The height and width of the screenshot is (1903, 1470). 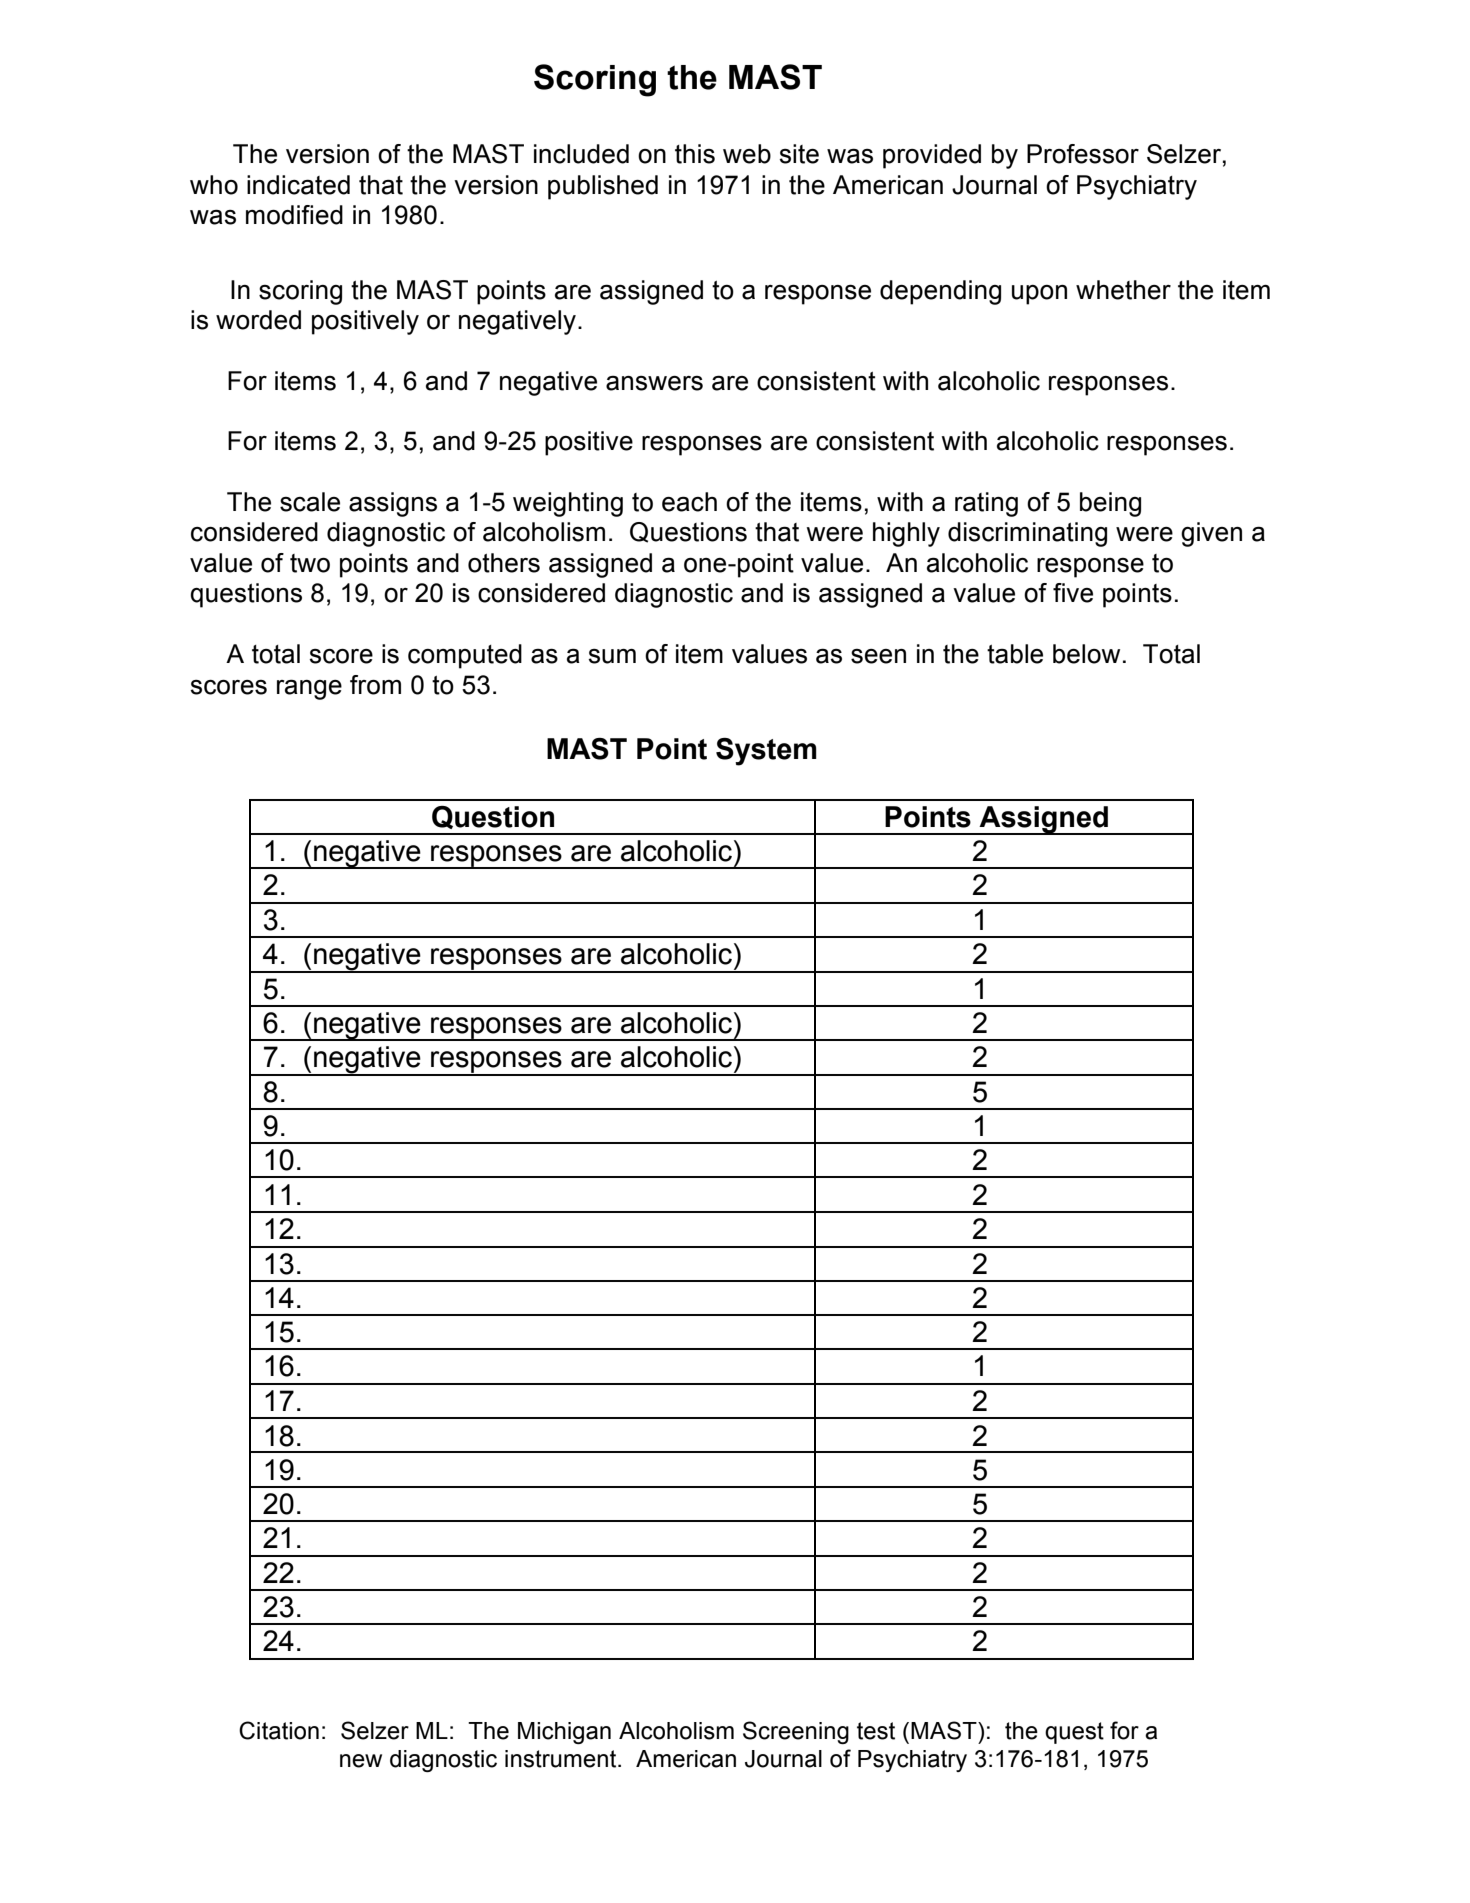 What do you see at coordinates (695, 154) in the screenshot?
I see `this` at bounding box center [695, 154].
